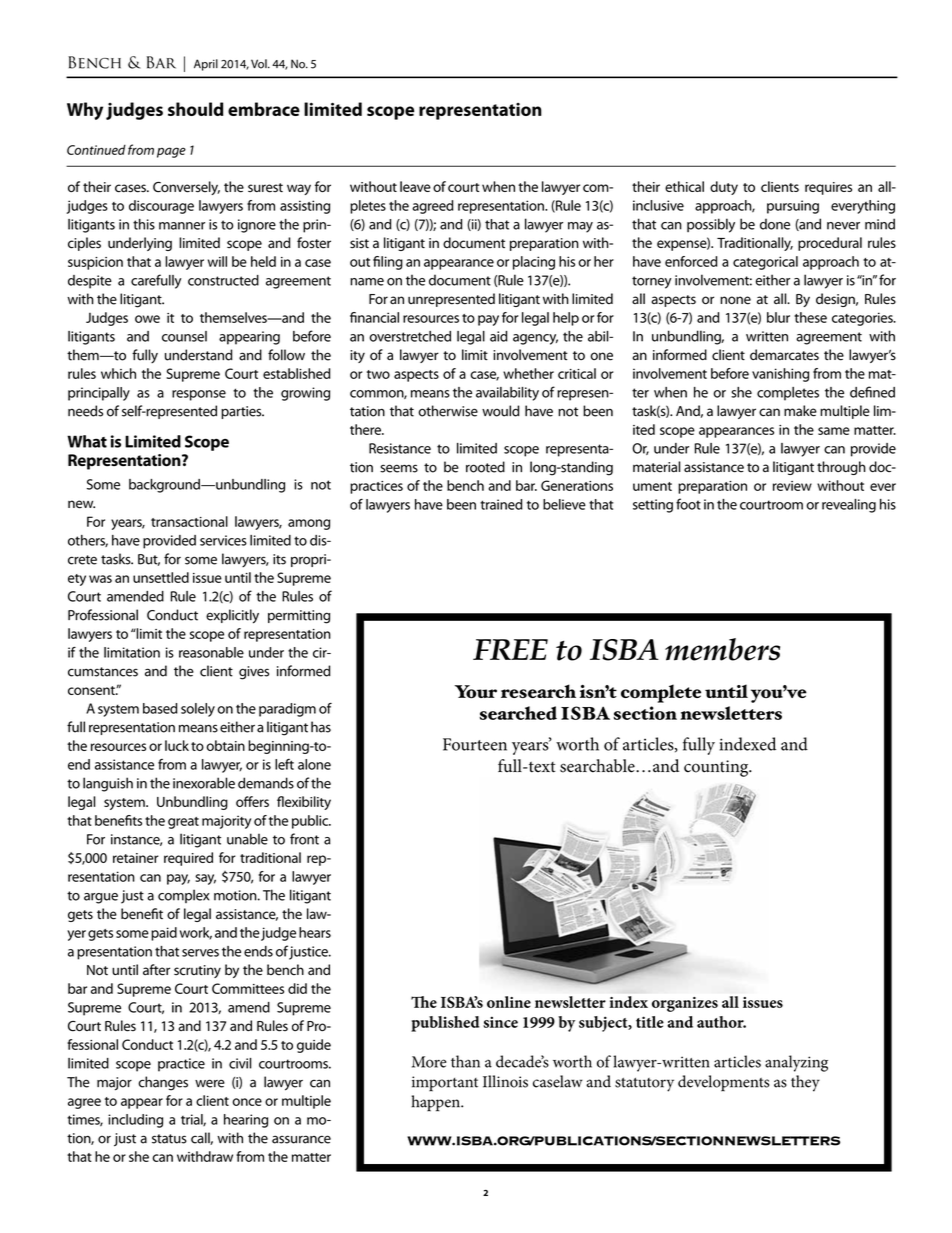 Image resolution: width=952 pixels, height=1233 pixels. Describe the element at coordinates (195, 109) in the page. I see `should` at that location.
